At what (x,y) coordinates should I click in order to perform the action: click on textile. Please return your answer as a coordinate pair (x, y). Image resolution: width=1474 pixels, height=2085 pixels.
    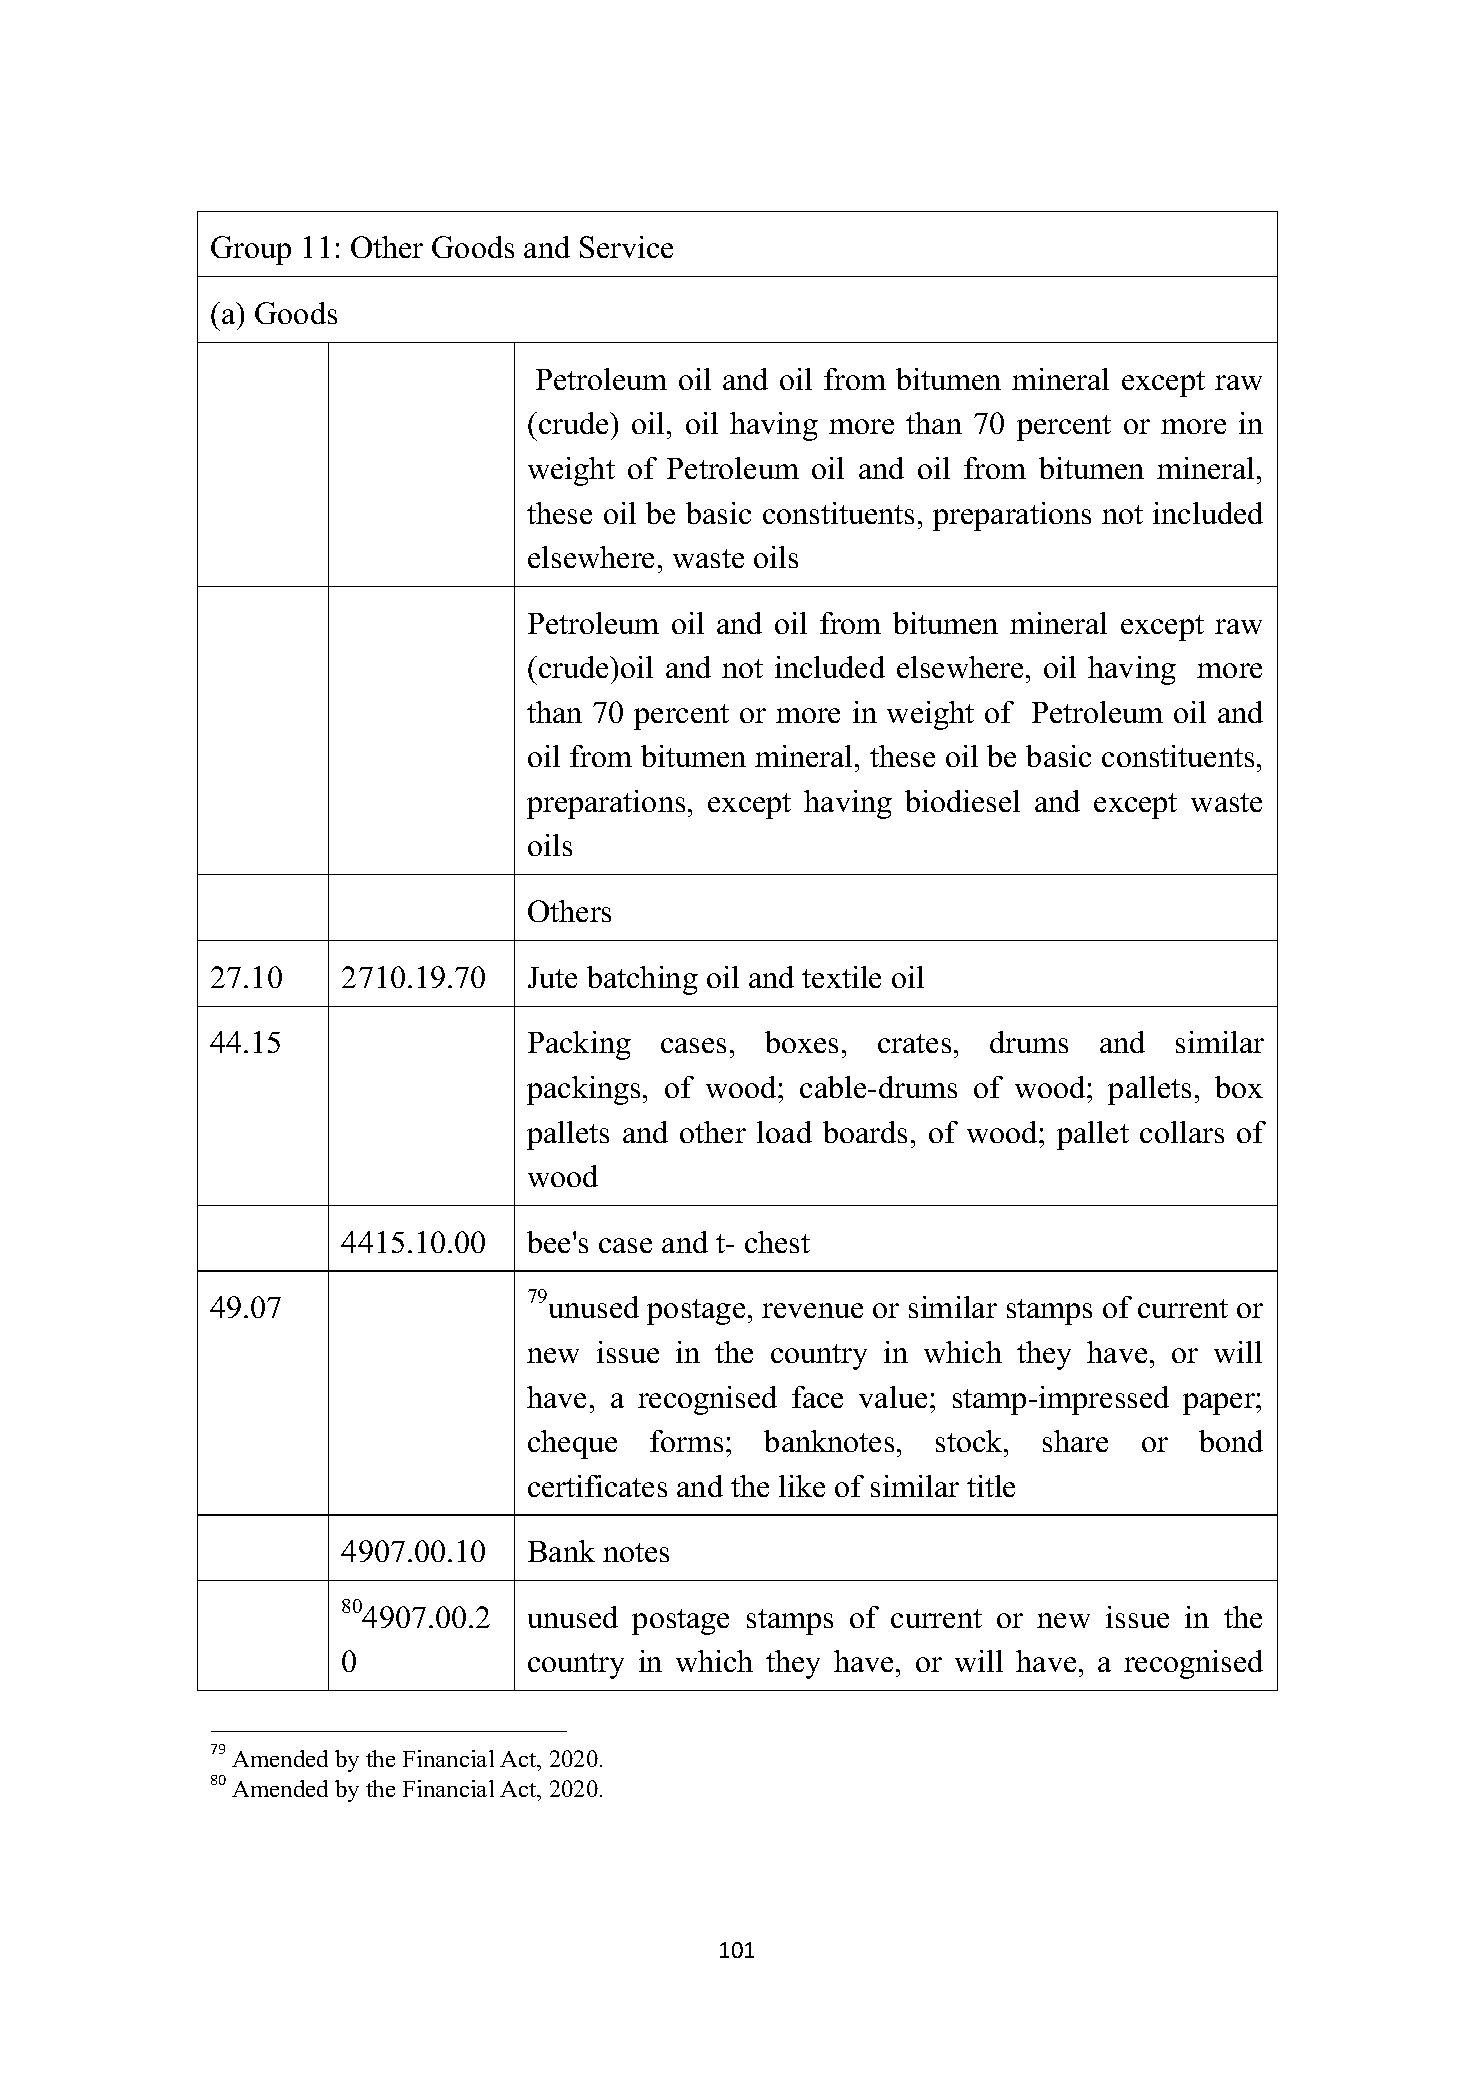
    Looking at the image, I should click on (841, 977).
